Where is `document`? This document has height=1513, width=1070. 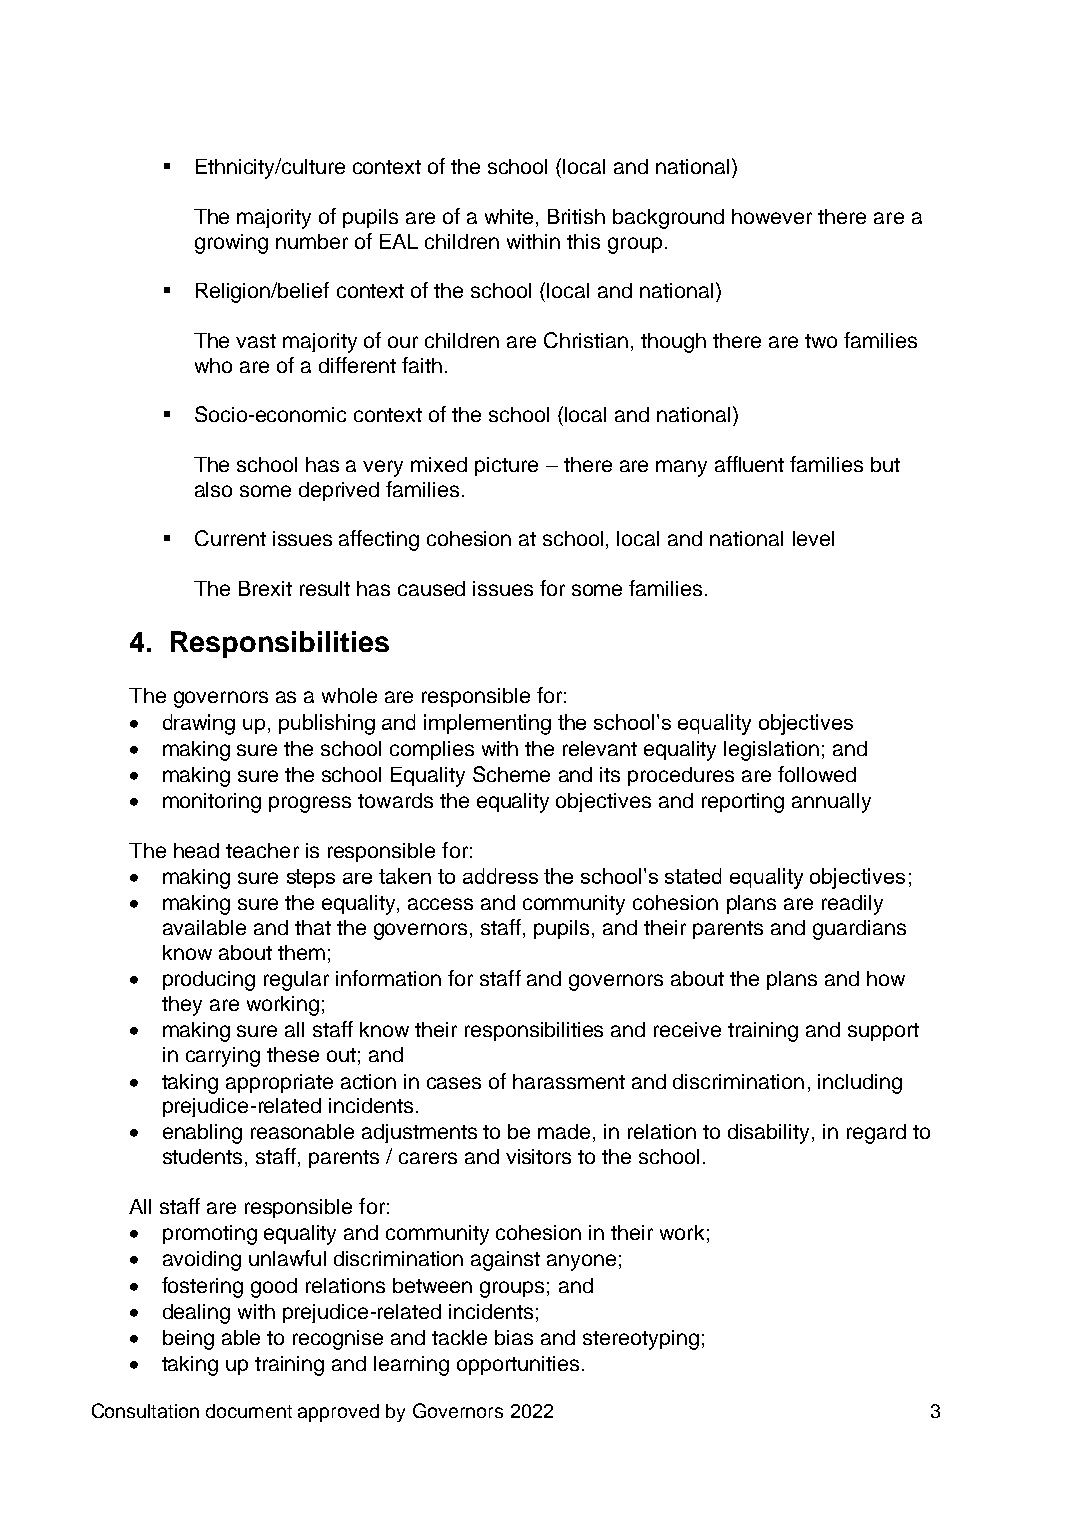 document is located at coordinates (249, 1411).
